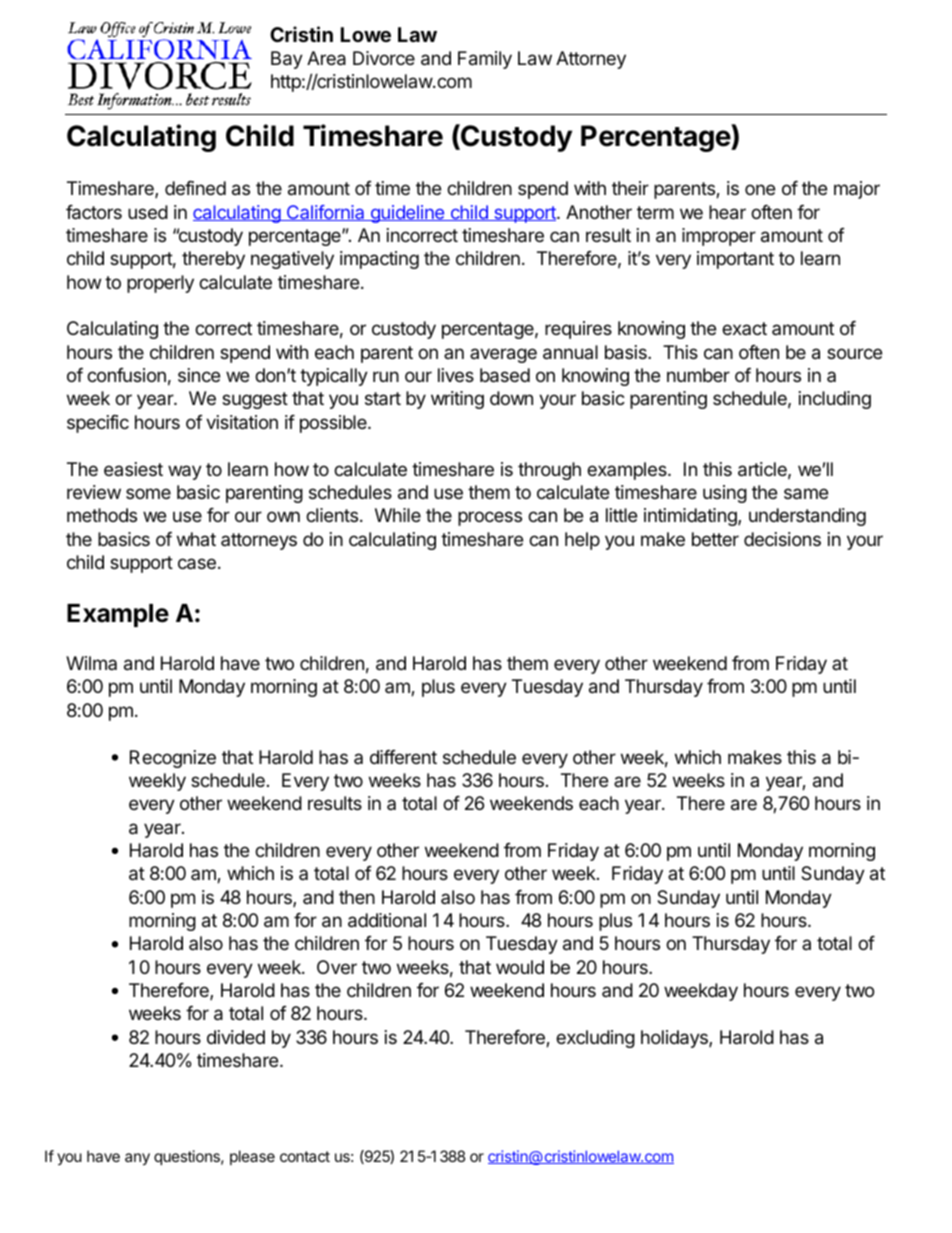 The image size is (952, 1233). Describe the element at coordinates (287, 60) in the screenshot. I see `Bay` at that location.
